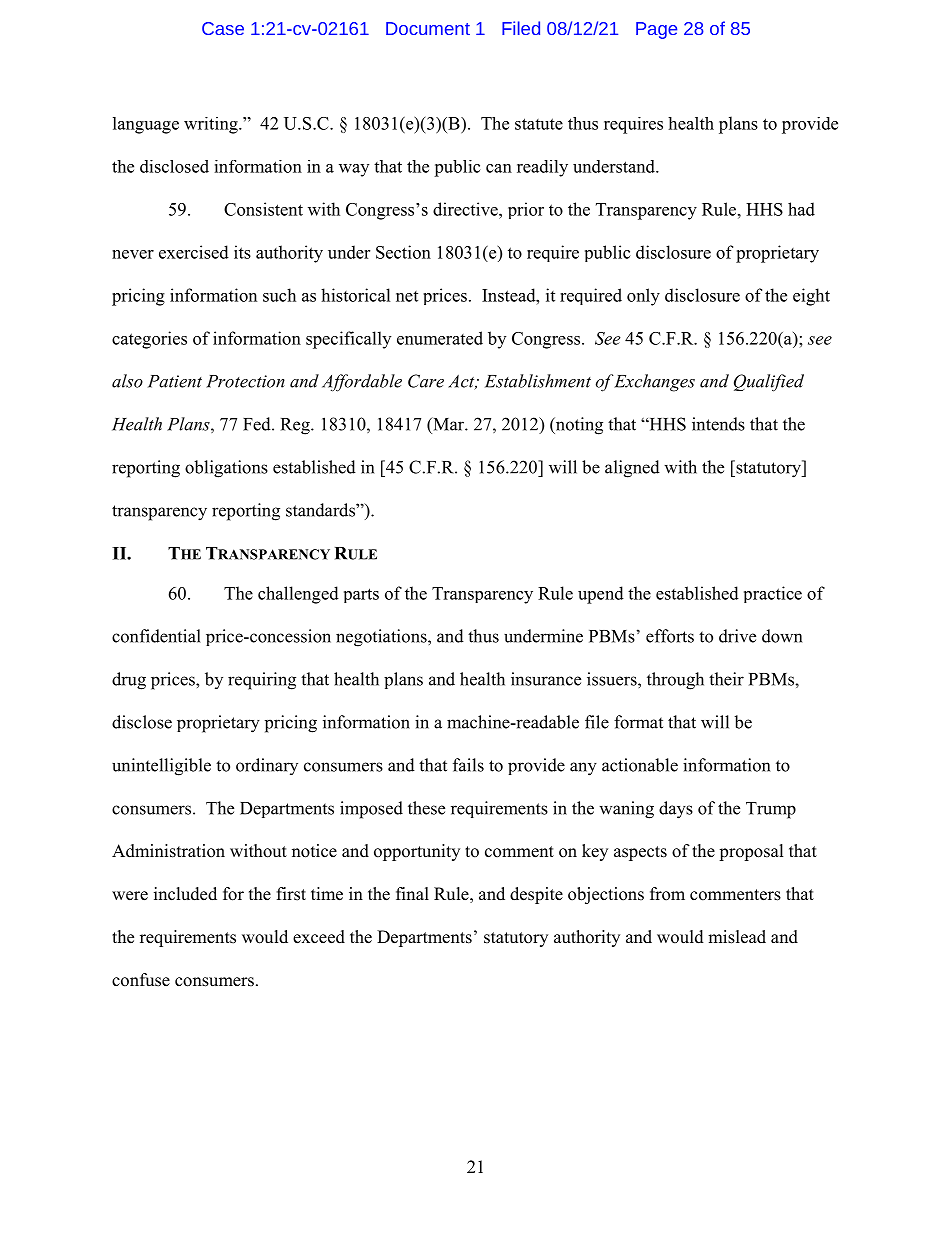  I want to click on obligations, so click(226, 469).
